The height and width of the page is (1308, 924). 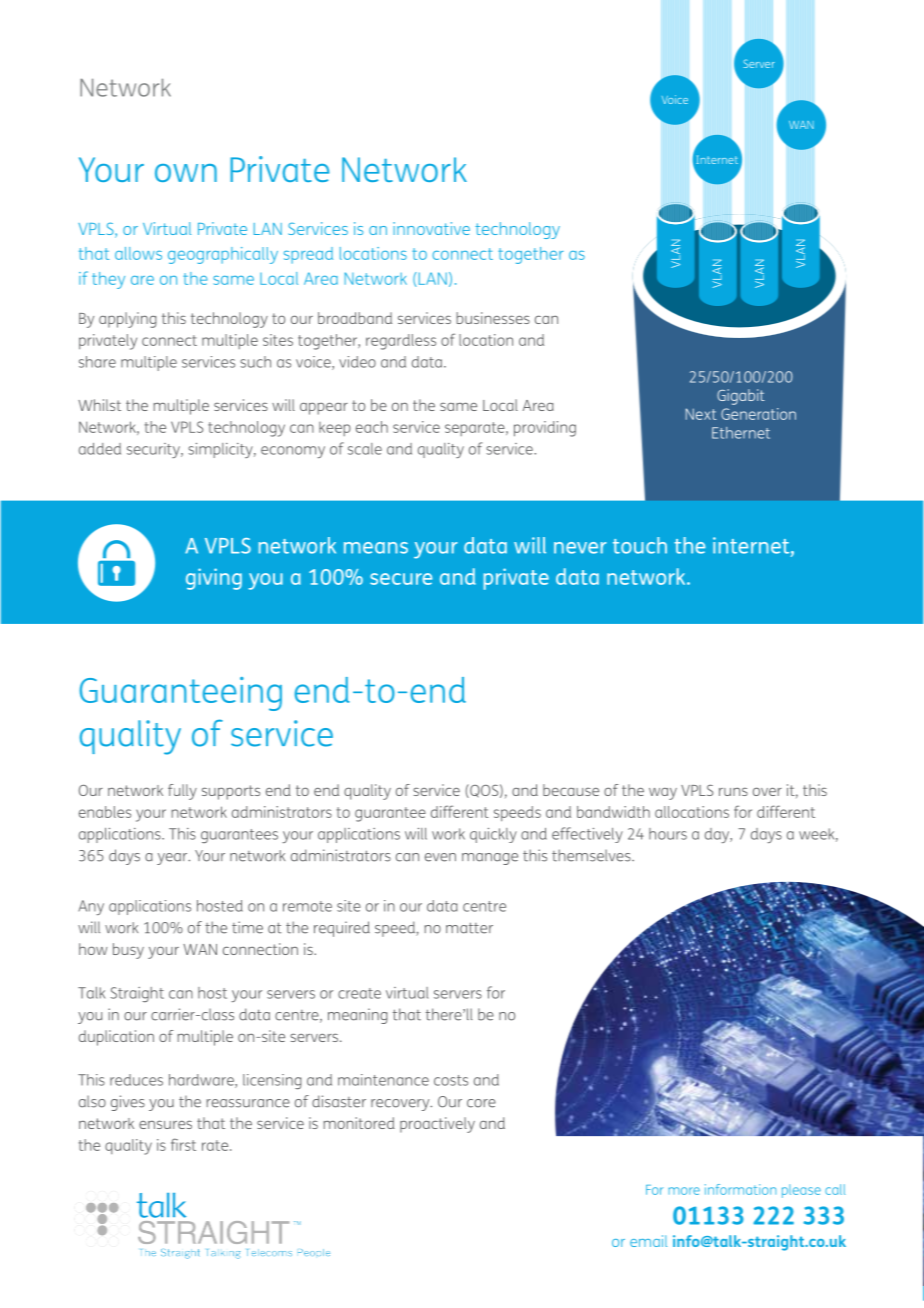 What do you see at coordinates (401, 579) in the page?
I see `secure` at bounding box center [401, 579].
